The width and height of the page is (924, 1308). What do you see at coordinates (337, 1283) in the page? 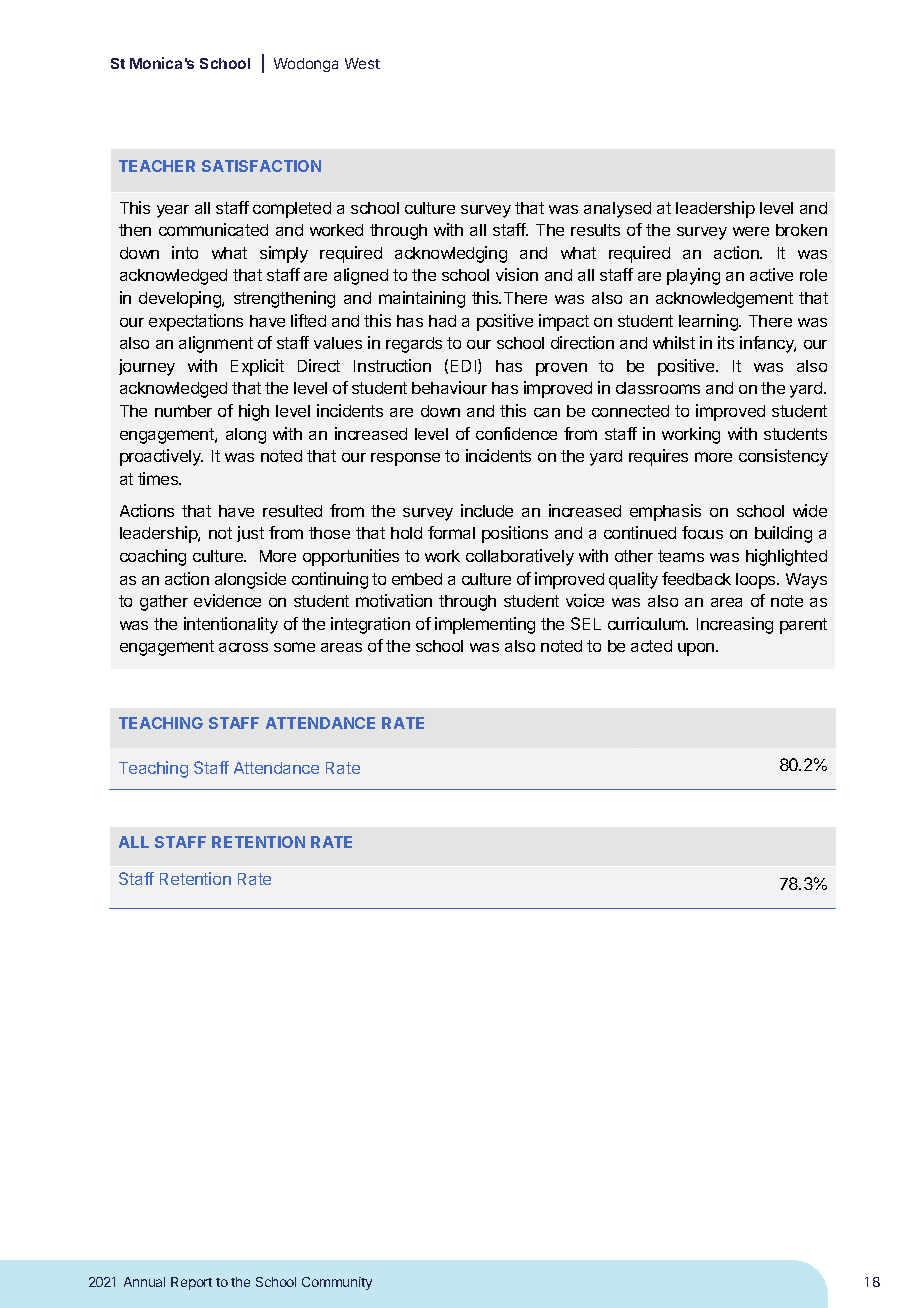
I see `Community` at bounding box center [337, 1283].
